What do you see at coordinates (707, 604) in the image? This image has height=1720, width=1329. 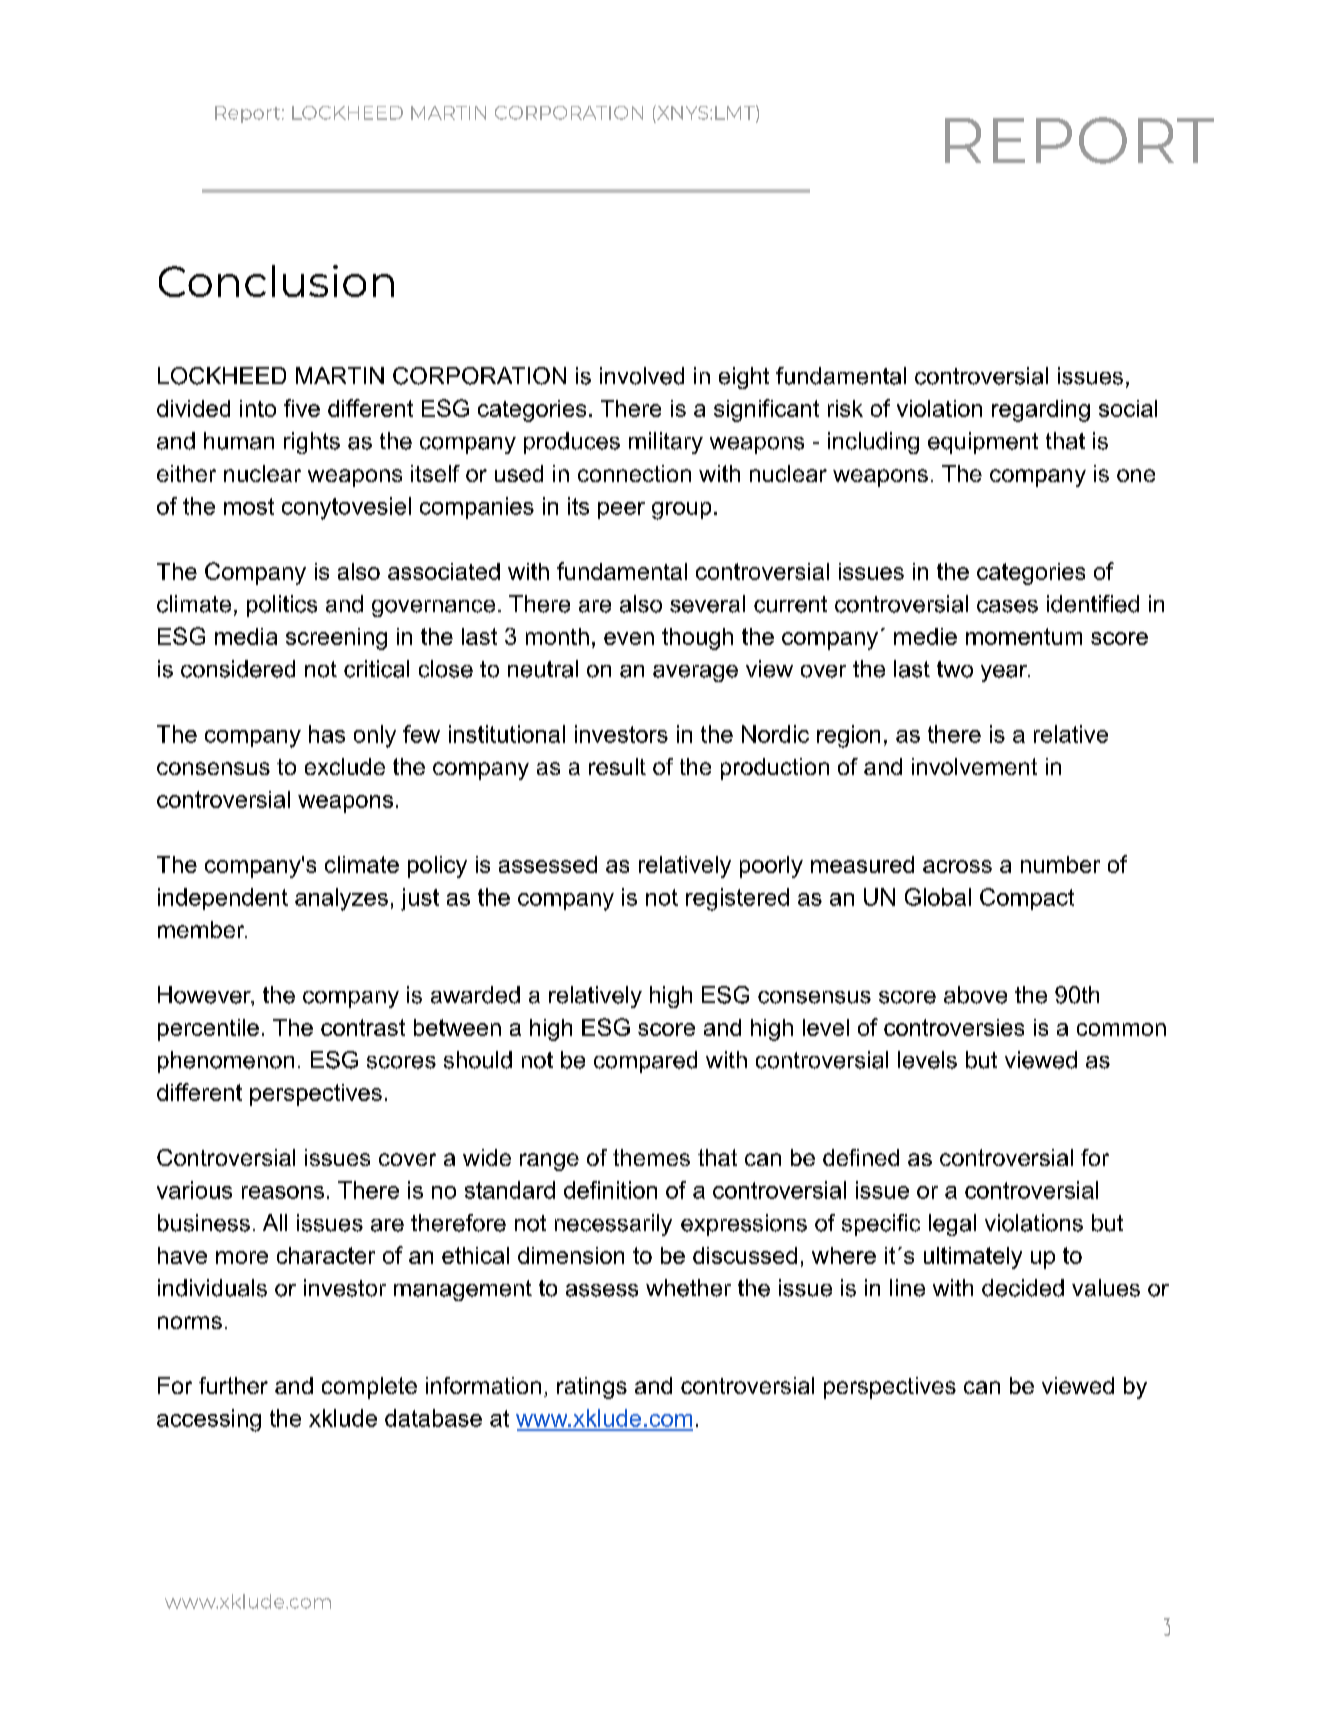 I see `several` at bounding box center [707, 604].
